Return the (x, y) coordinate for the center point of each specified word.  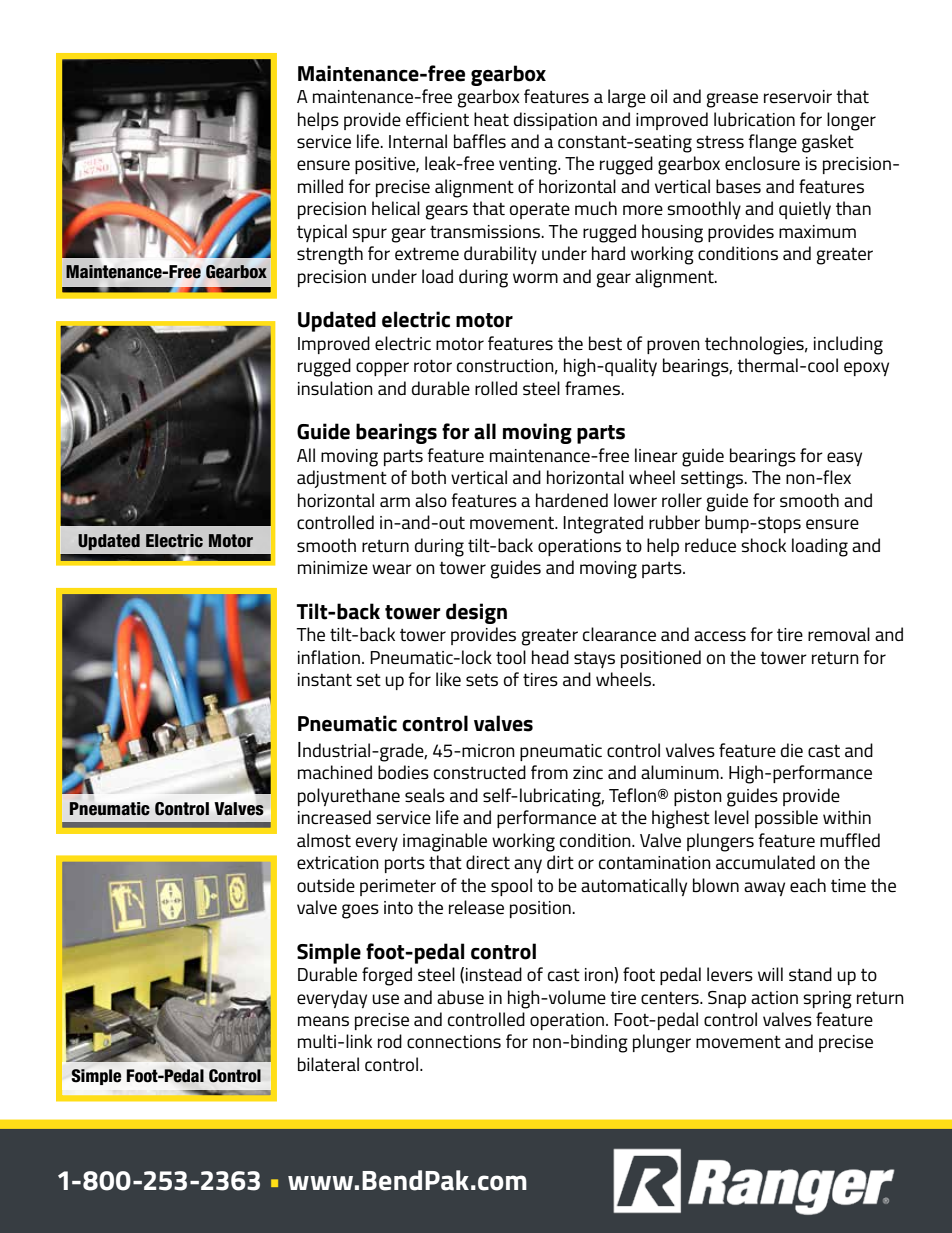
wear (392, 569)
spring (827, 1000)
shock (763, 545)
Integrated (603, 524)
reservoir (798, 97)
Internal (418, 141)
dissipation (555, 121)
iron (600, 974)
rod (390, 1041)
